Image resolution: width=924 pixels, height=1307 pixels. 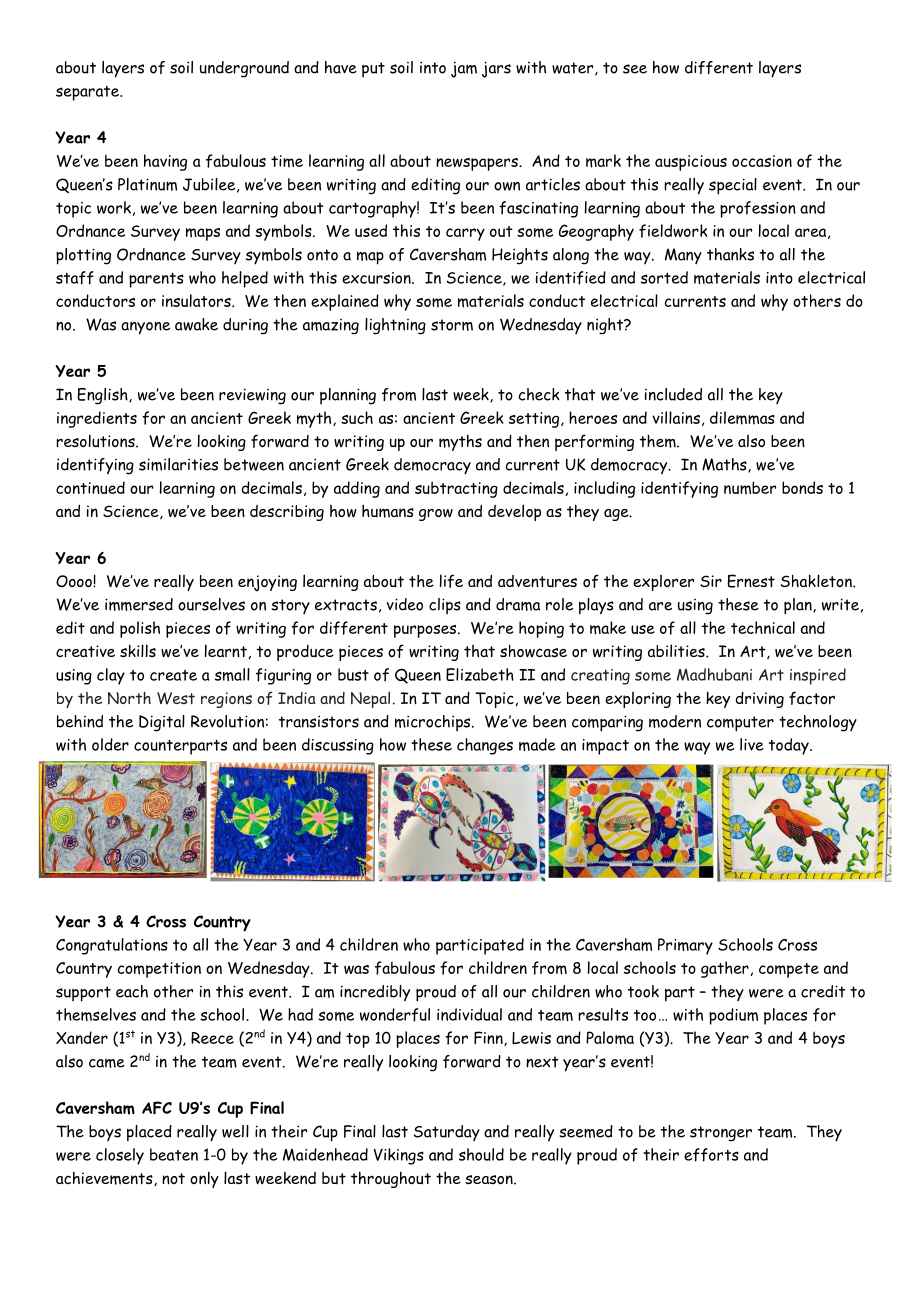 I want to click on Congratulations, so click(x=112, y=946).
